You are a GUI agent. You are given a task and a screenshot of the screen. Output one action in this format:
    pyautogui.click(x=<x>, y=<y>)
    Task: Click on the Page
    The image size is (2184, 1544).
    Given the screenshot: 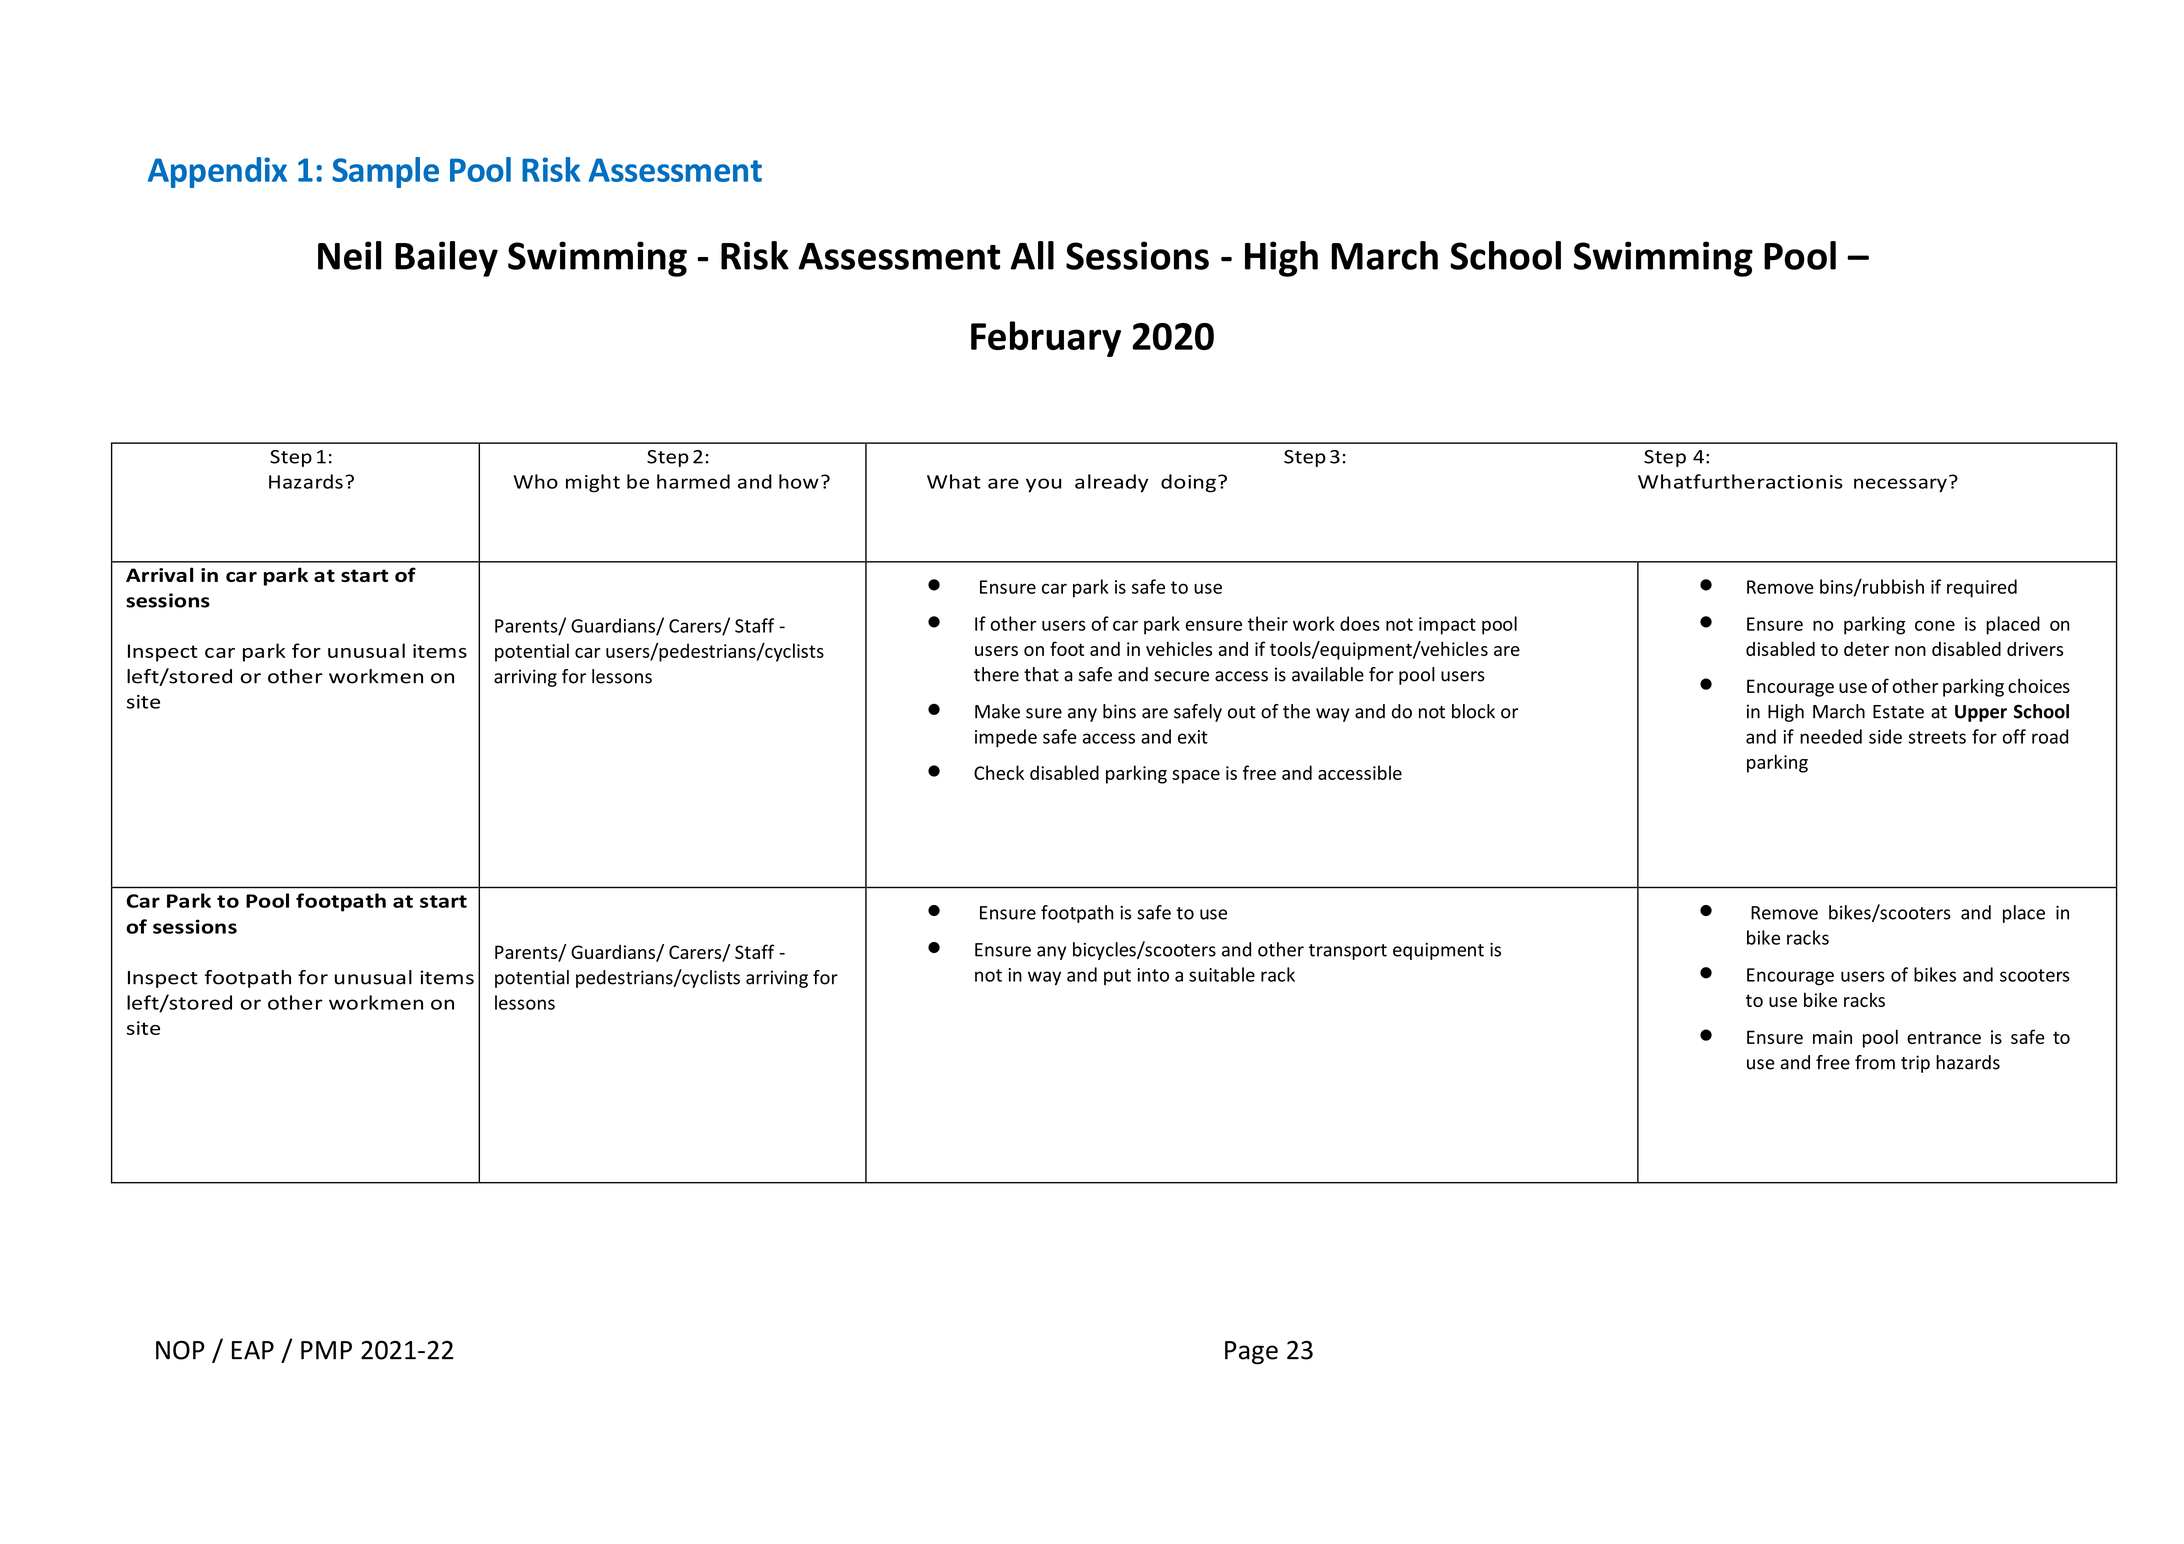 What is the action you would take?
    pyautogui.click(x=1251, y=1353)
